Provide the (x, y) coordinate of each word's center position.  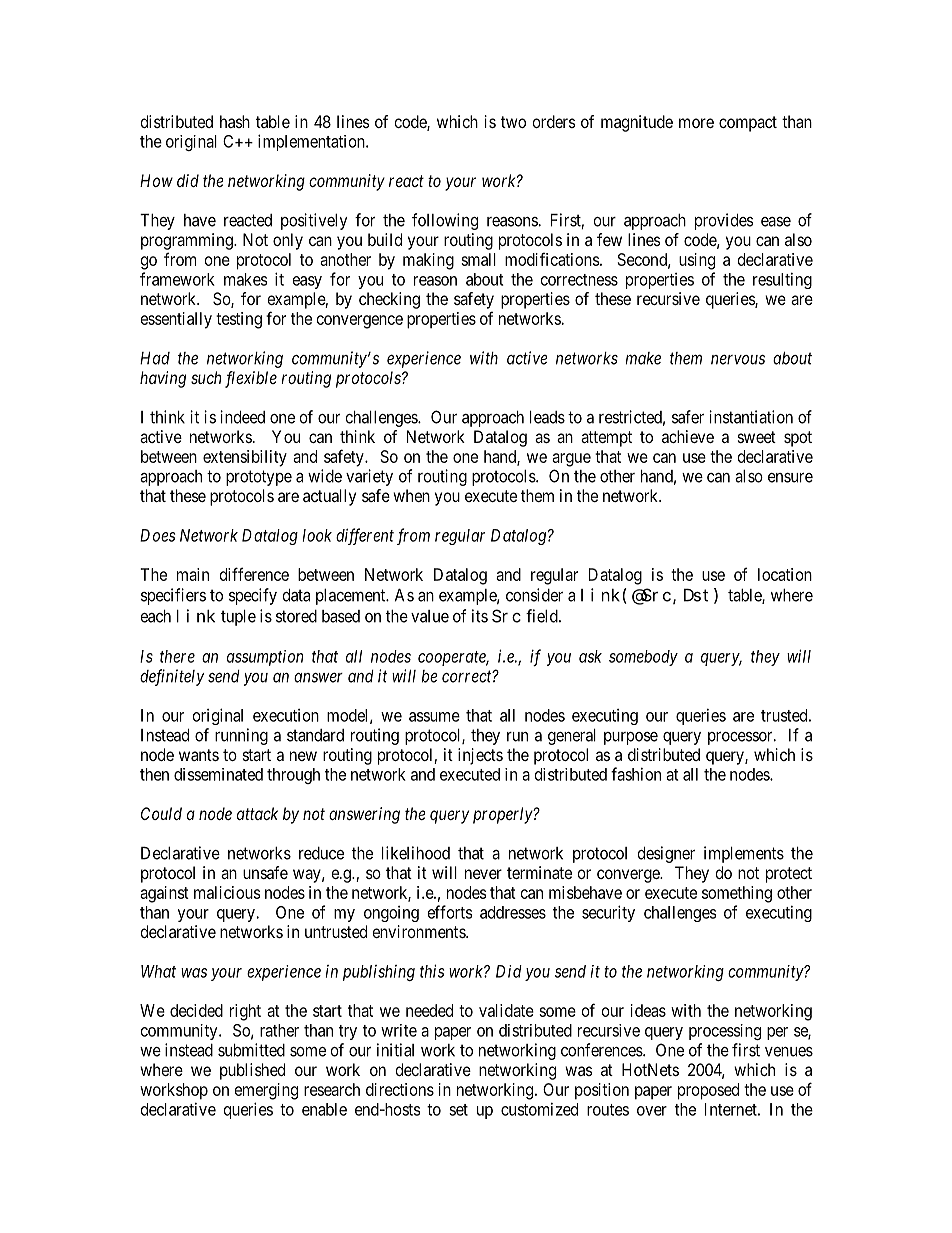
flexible (251, 379)
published (252, 1071)
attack (257, 813)
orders (554, 121)
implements (744, 854)
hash (235, 121)
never (483, 874)
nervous (738, 359)
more (696, 123)
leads (547, 417)
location (785, 574)
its (480, 616)
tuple (238, 618)
